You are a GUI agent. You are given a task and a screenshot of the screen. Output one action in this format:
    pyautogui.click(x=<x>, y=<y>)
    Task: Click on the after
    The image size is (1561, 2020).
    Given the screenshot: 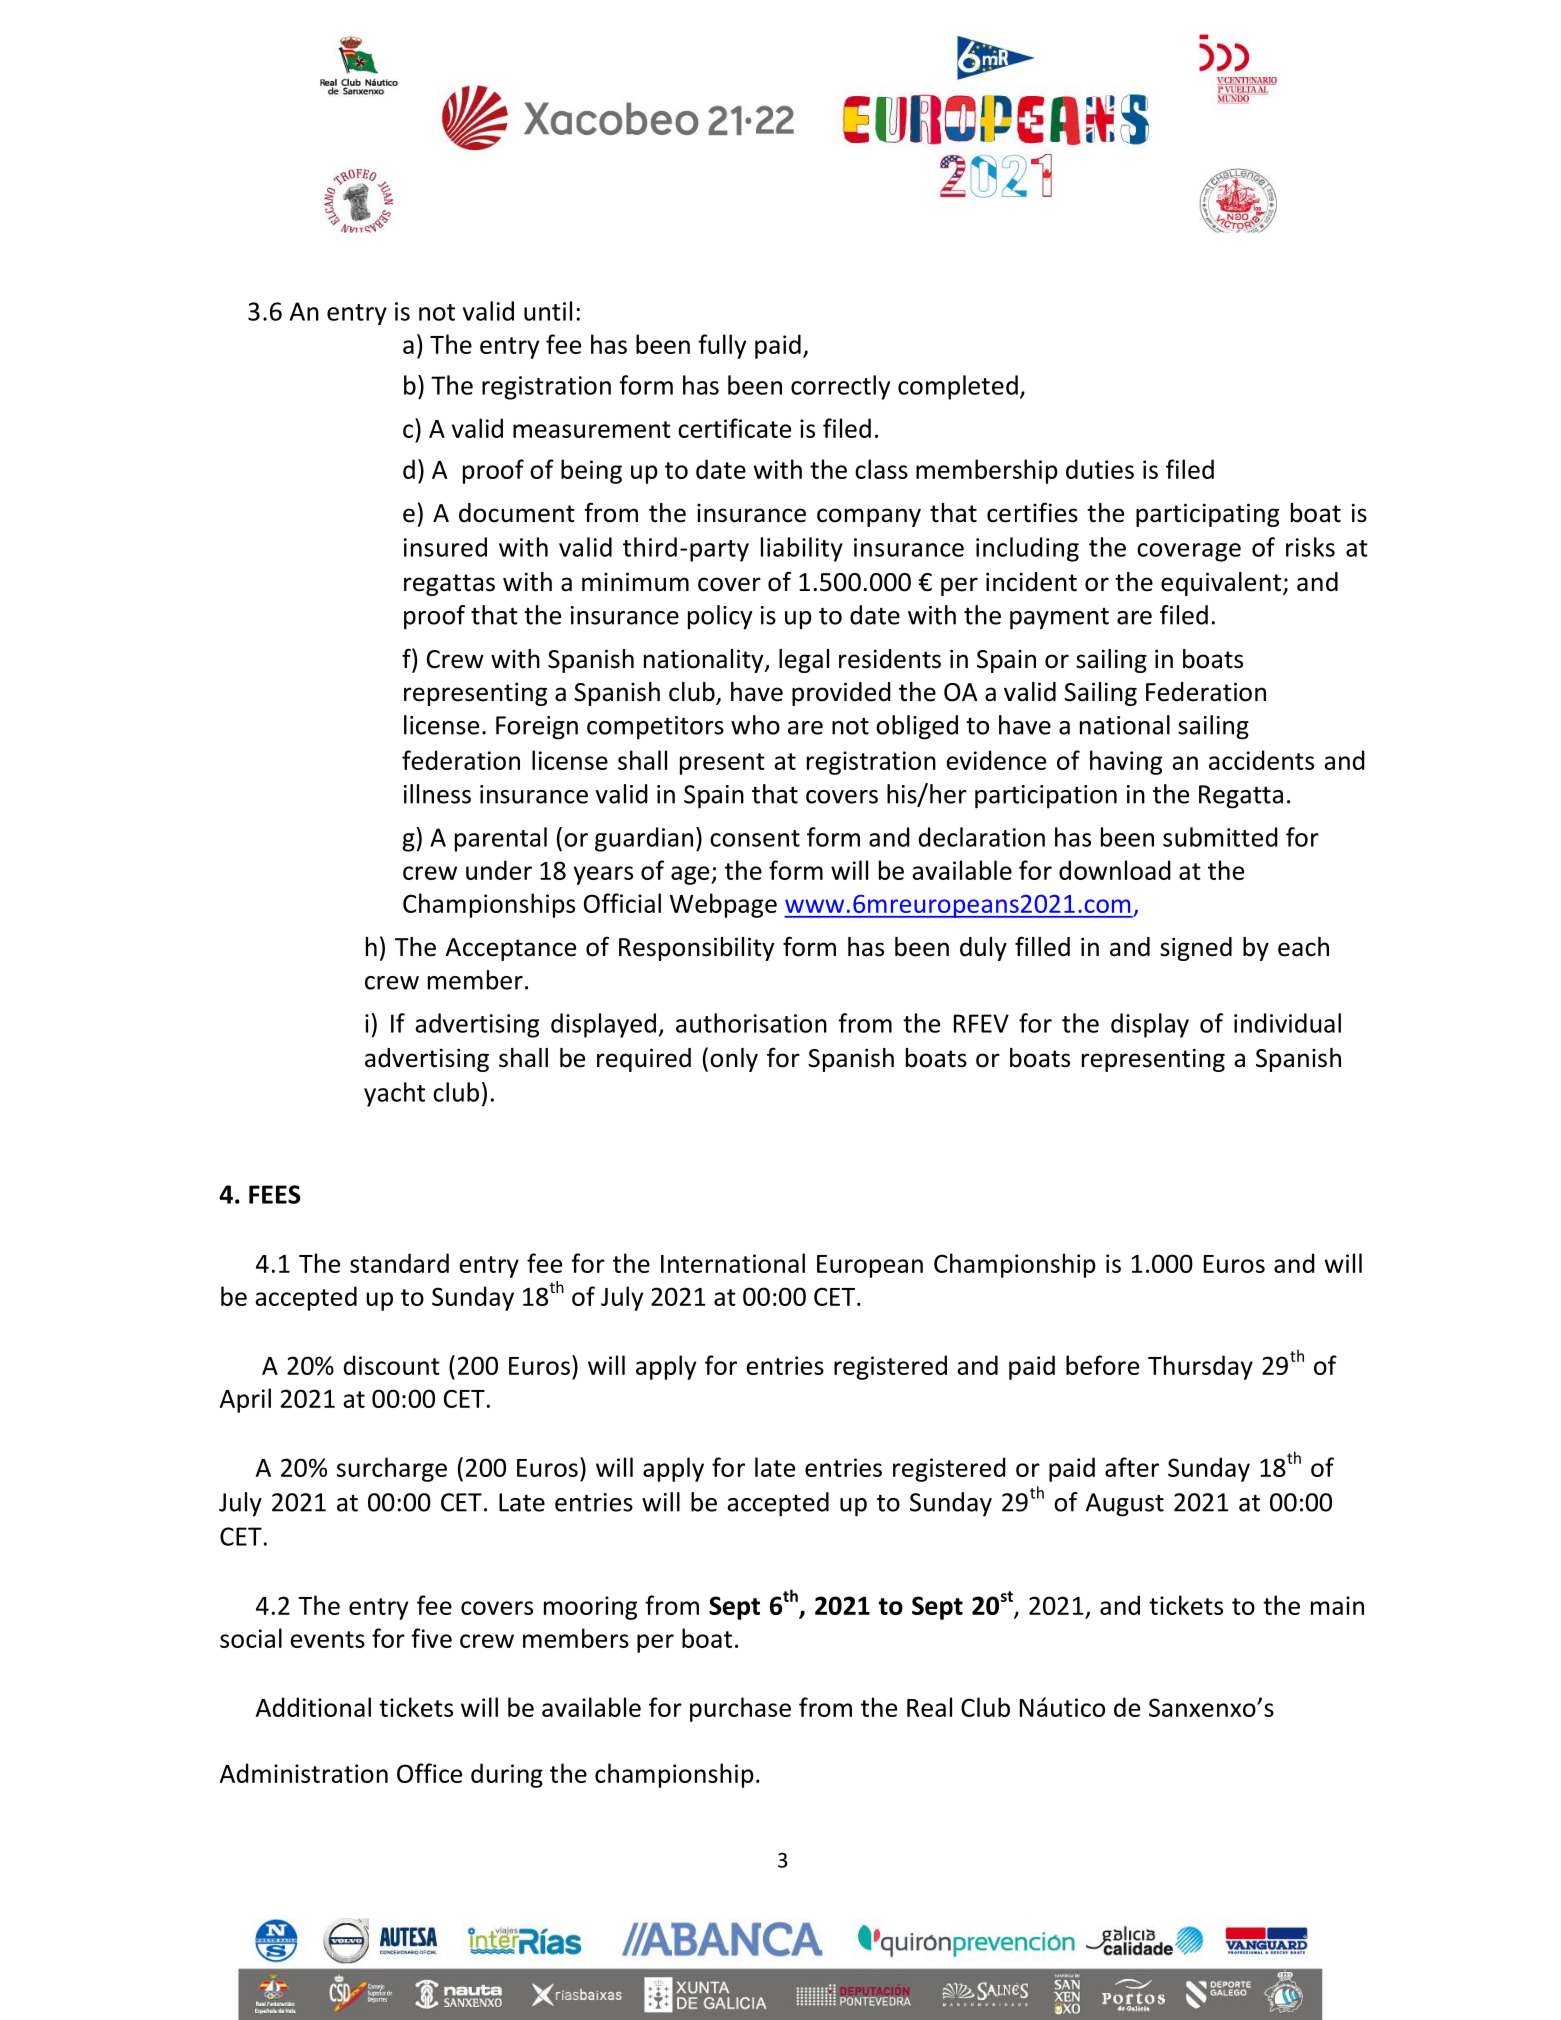 What is the action you would take?
    pyautogui.click(x=1132, y=1467)
